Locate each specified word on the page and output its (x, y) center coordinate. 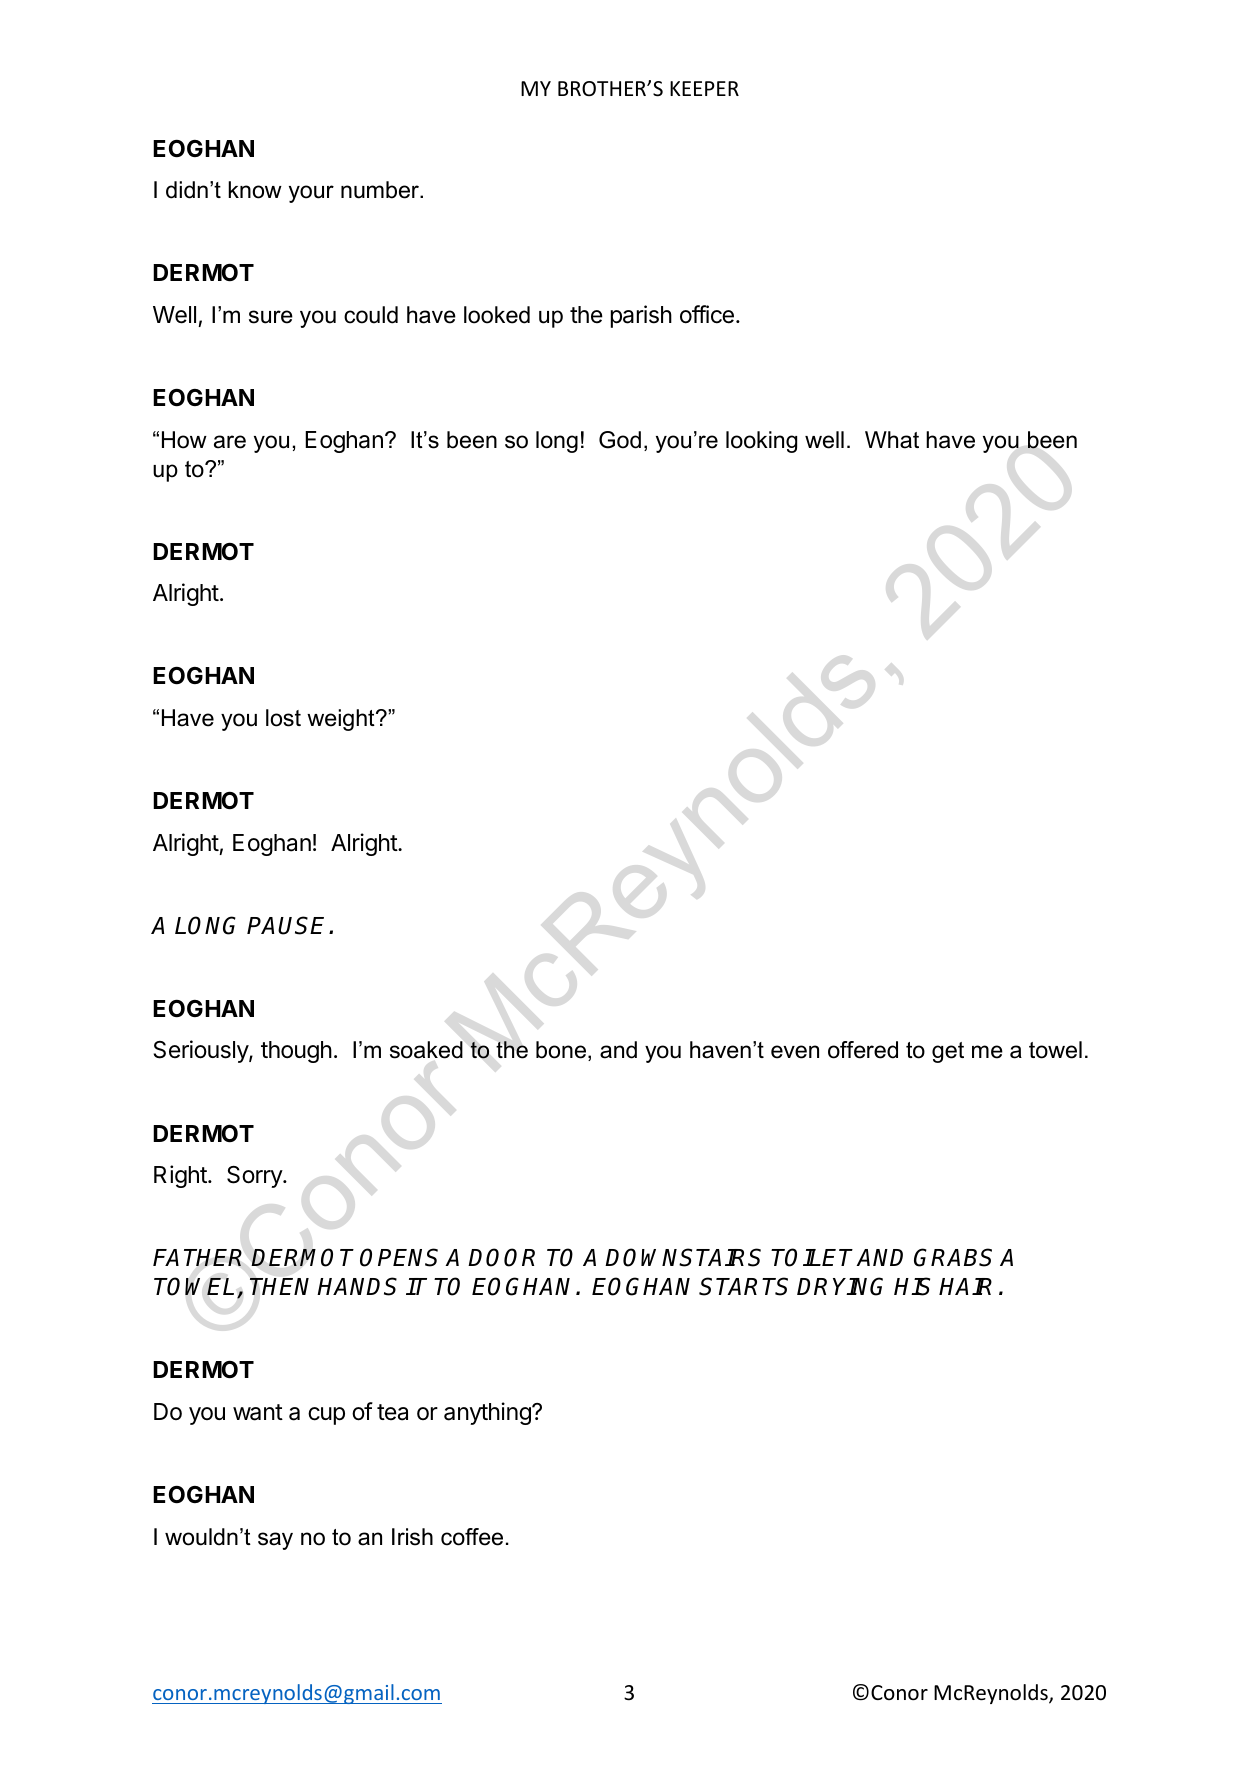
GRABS (953, 1257)
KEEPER (704, 88)
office (707, 314)
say (275, 1541)
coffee (472, 1537)
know (255, 190)
